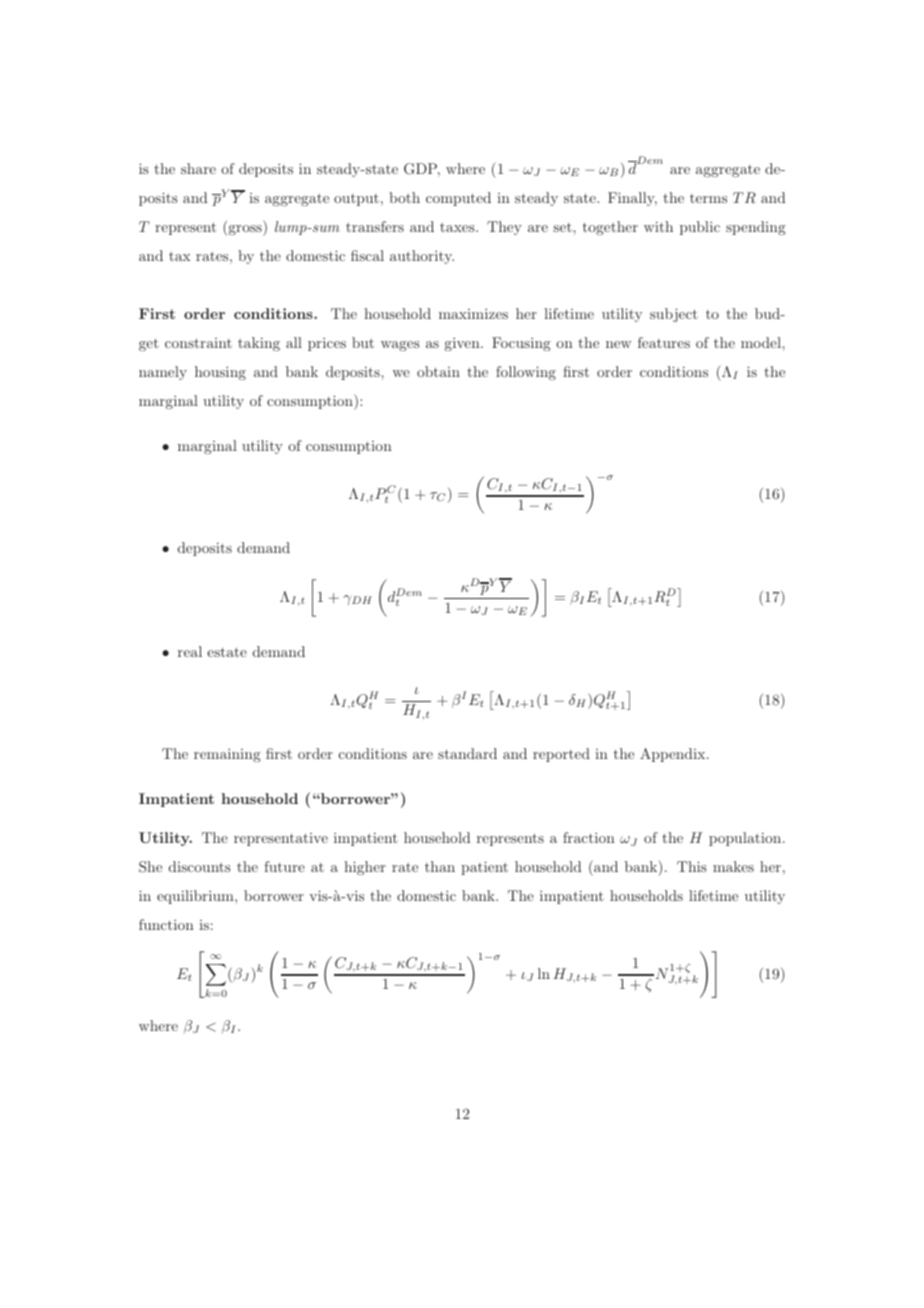 This screenshot has height=1308, width=924. What do you see at coordinates (220, 373) in the screenshot?
I see `housing` at bounding box center [220, 373].
